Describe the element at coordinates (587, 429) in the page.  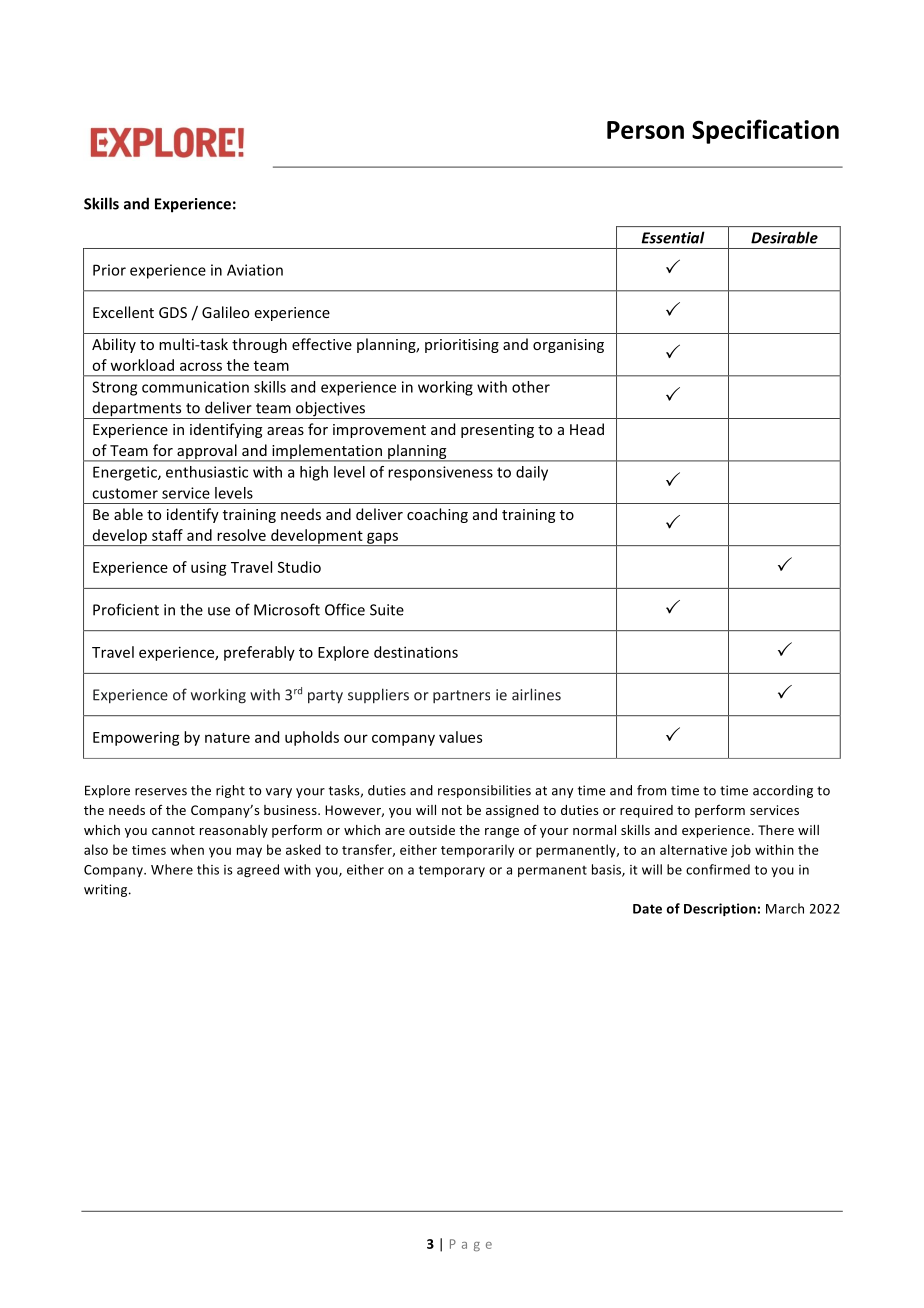
I see `Head` at that location.
